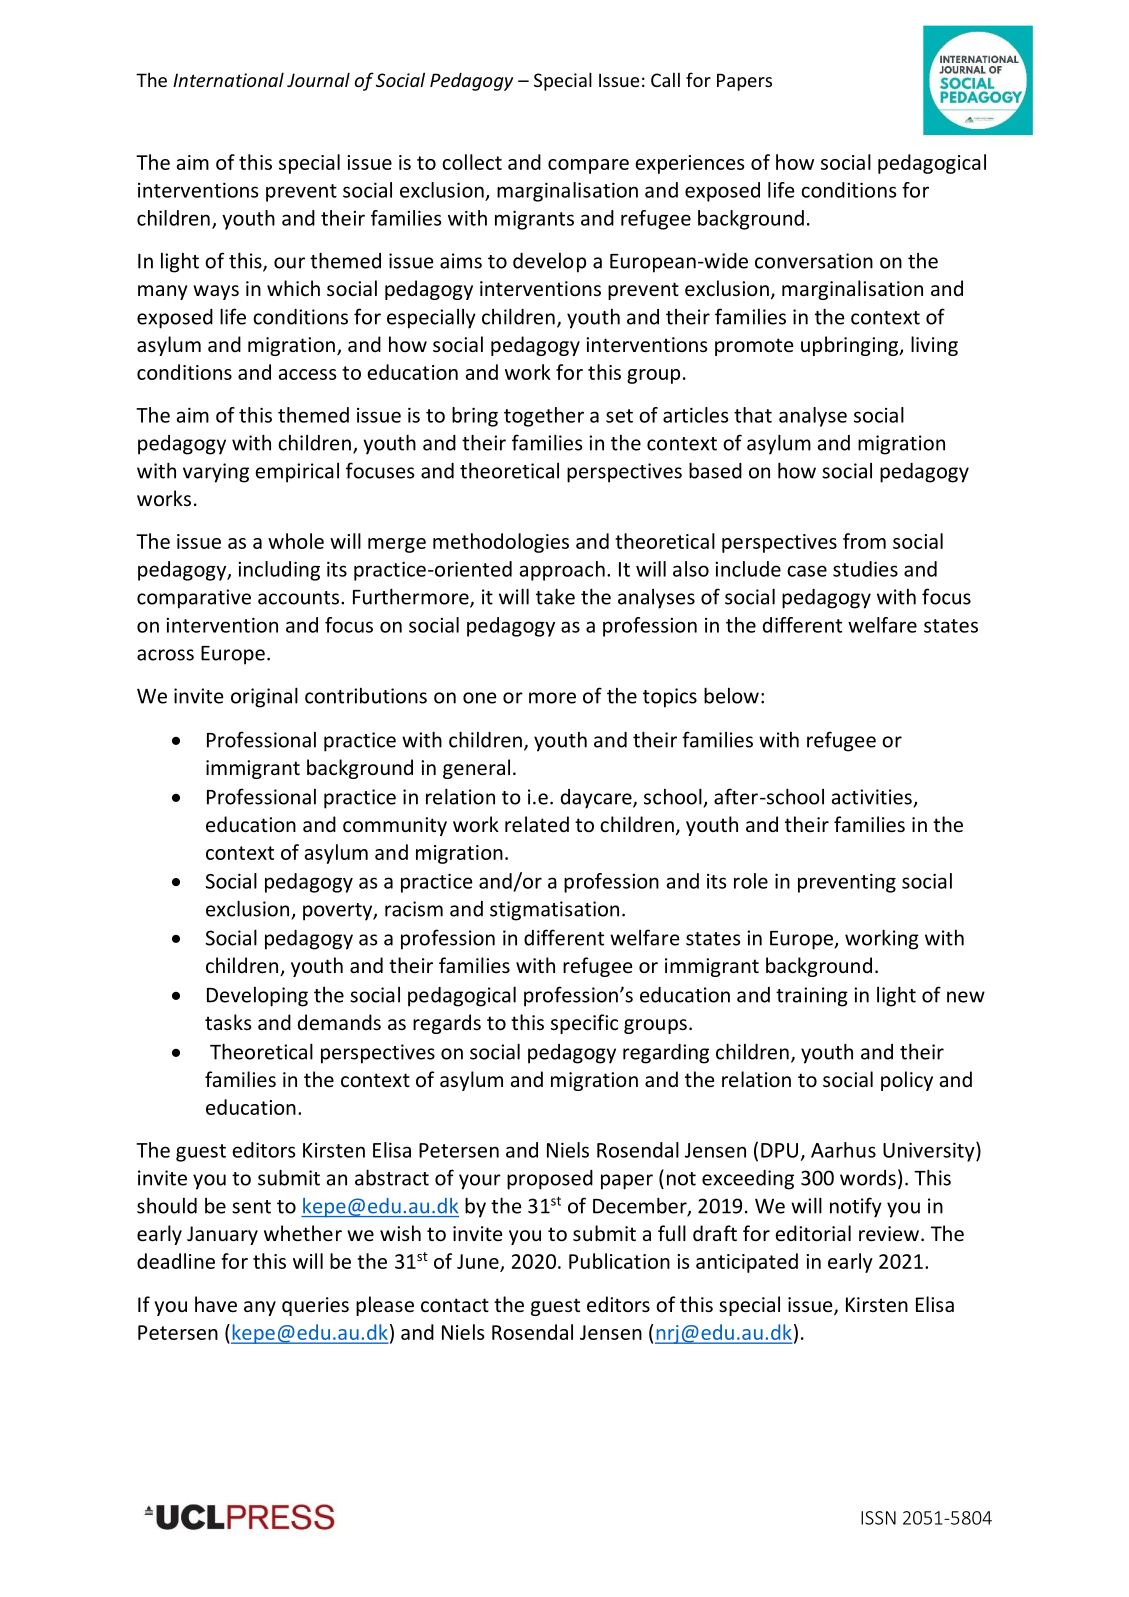  Describe the element at coordinates (228, 79) in the screenshot. I see `International` at that location.
